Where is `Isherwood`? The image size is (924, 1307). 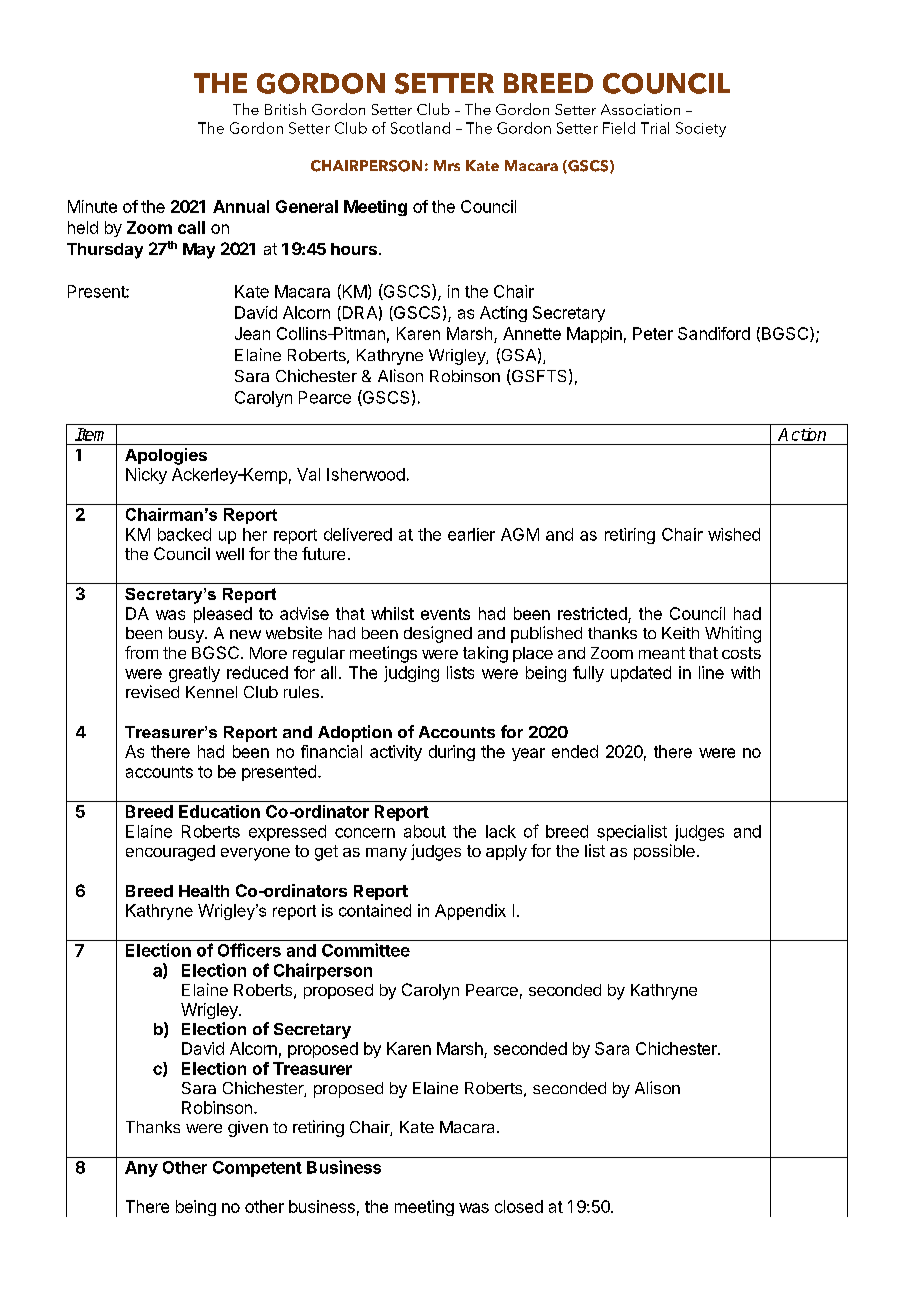 Isherwood is located at coordinates (366, 474).
